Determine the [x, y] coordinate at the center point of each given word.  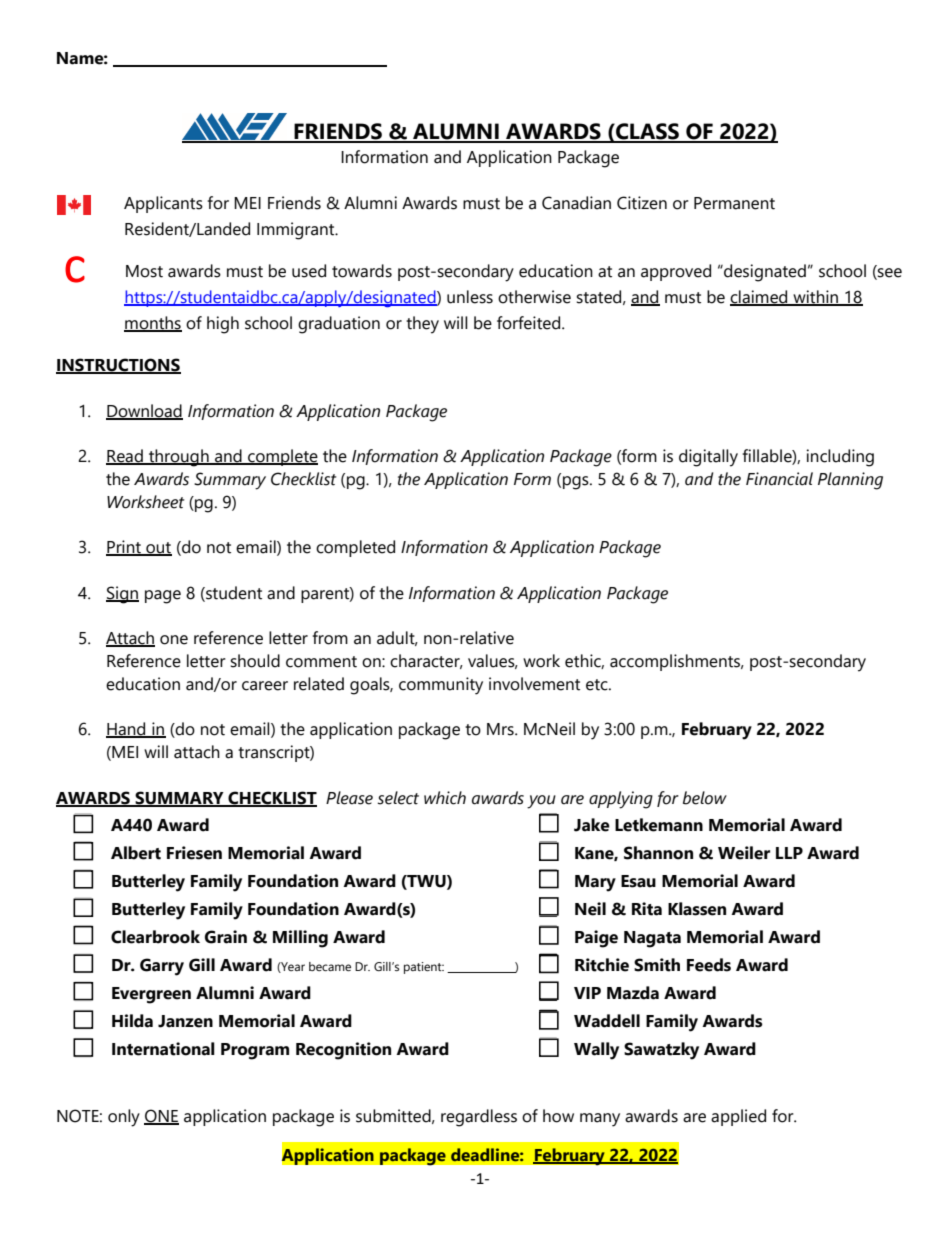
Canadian [576, 203]
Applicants [163, 204]
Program [255, 1051]
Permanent [734, 203]
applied [738, 1117]
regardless [479, 1118]
